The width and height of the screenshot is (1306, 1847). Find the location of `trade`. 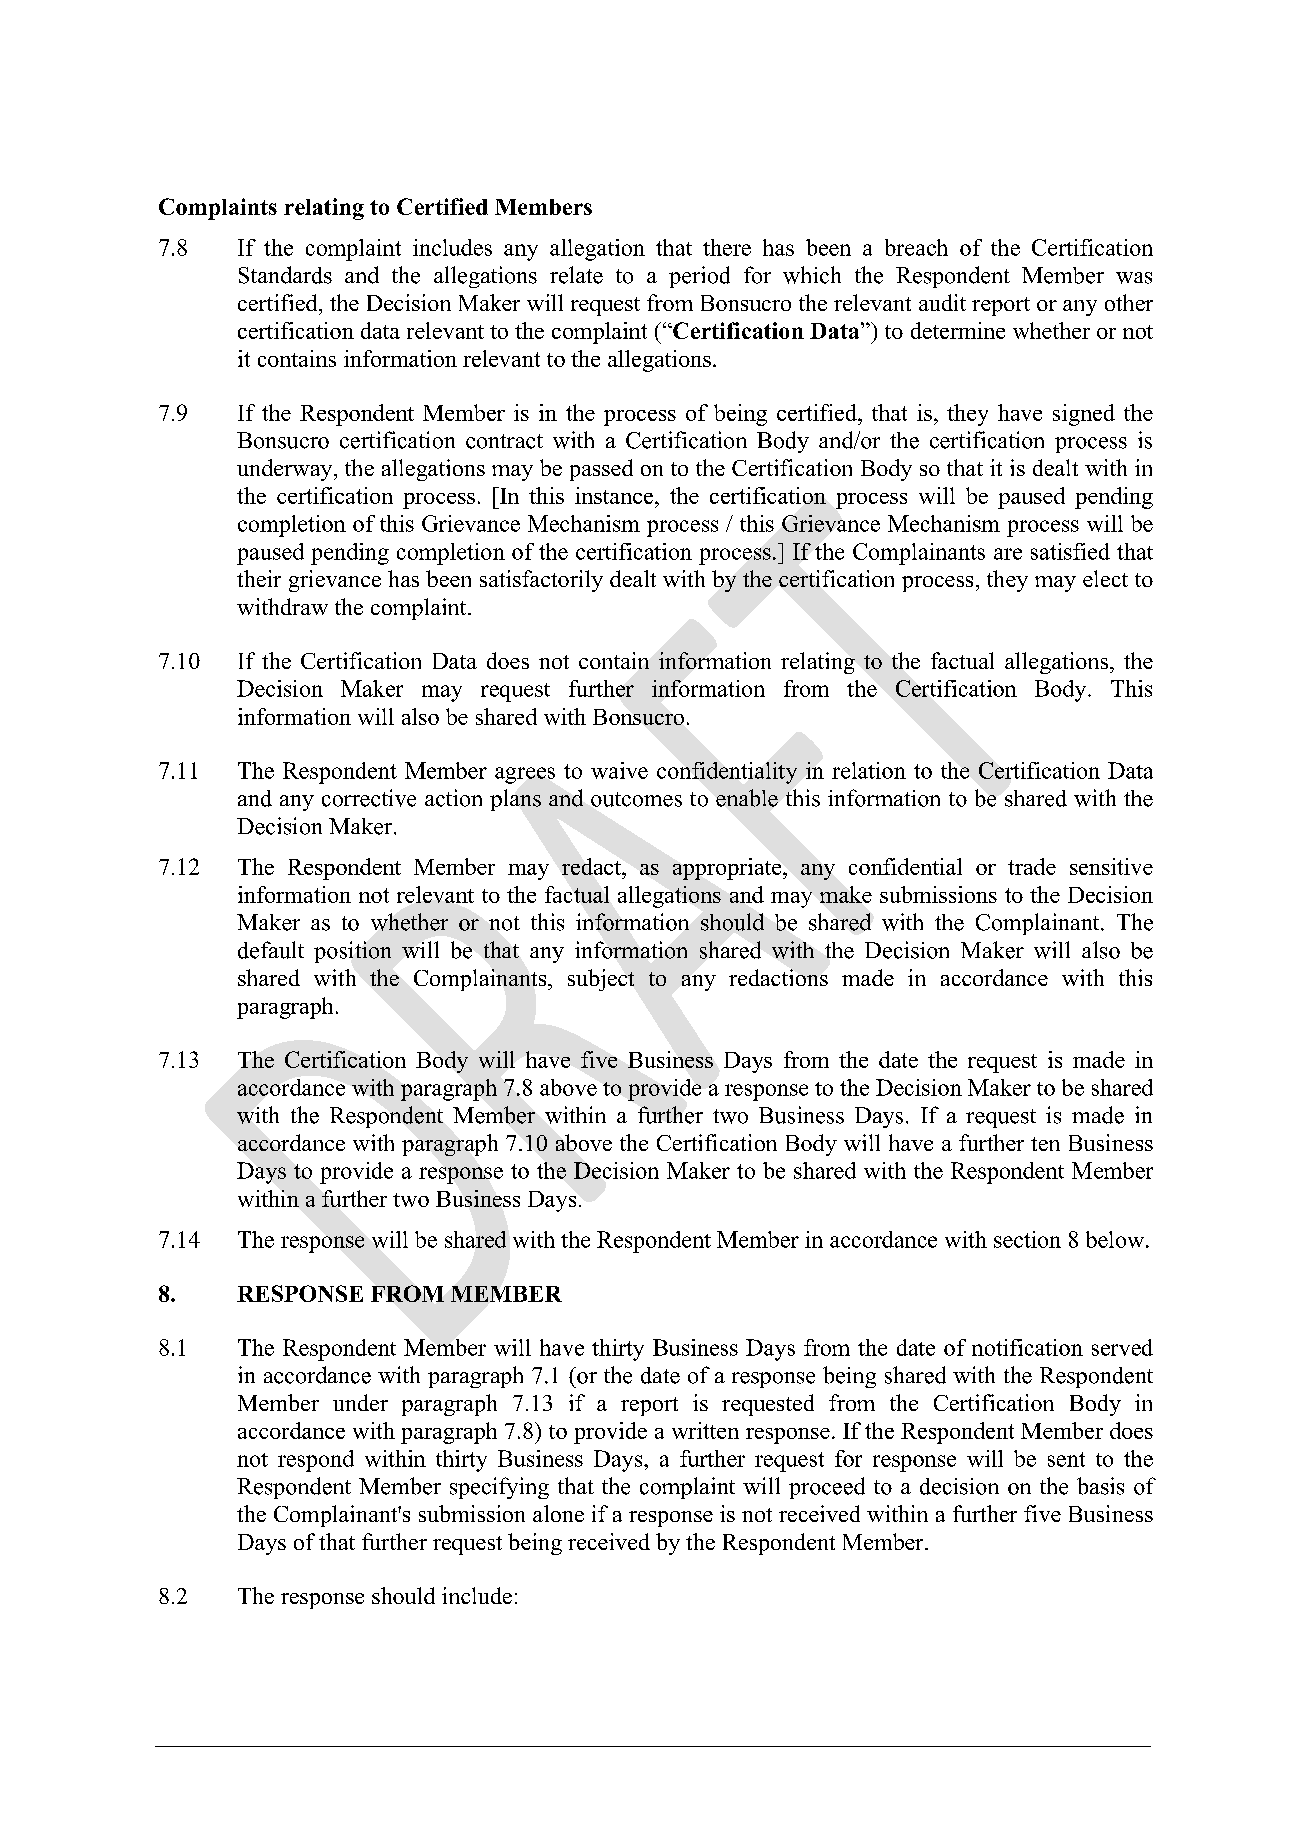

trade is located at coordinates (1032, 866).
